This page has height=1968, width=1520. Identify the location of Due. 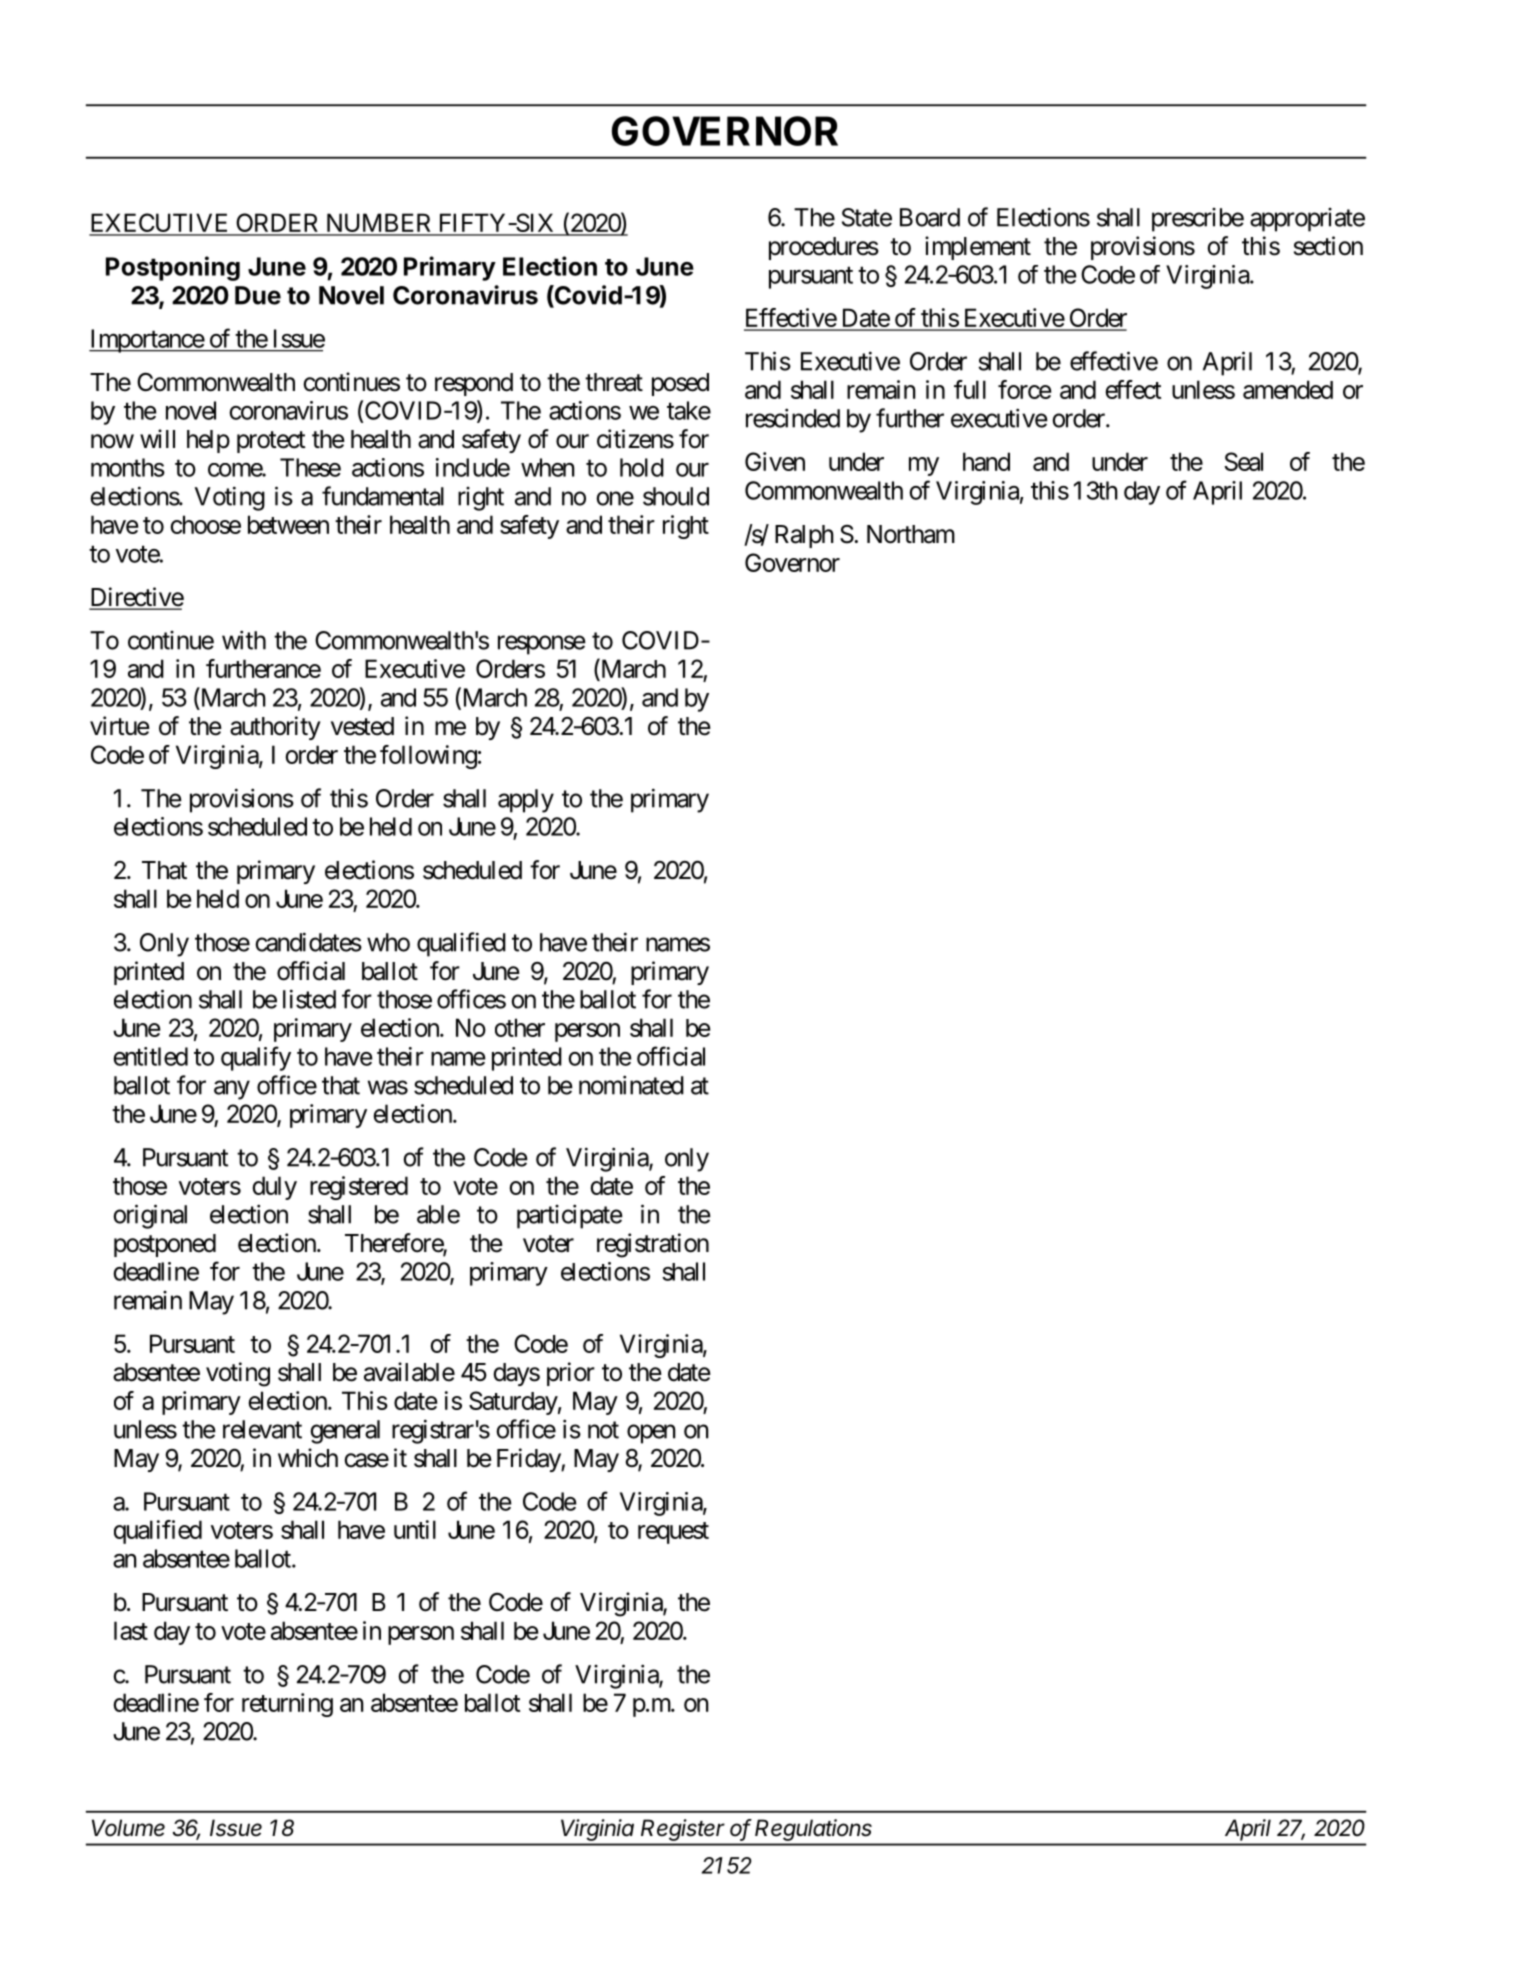
(258, 295).
